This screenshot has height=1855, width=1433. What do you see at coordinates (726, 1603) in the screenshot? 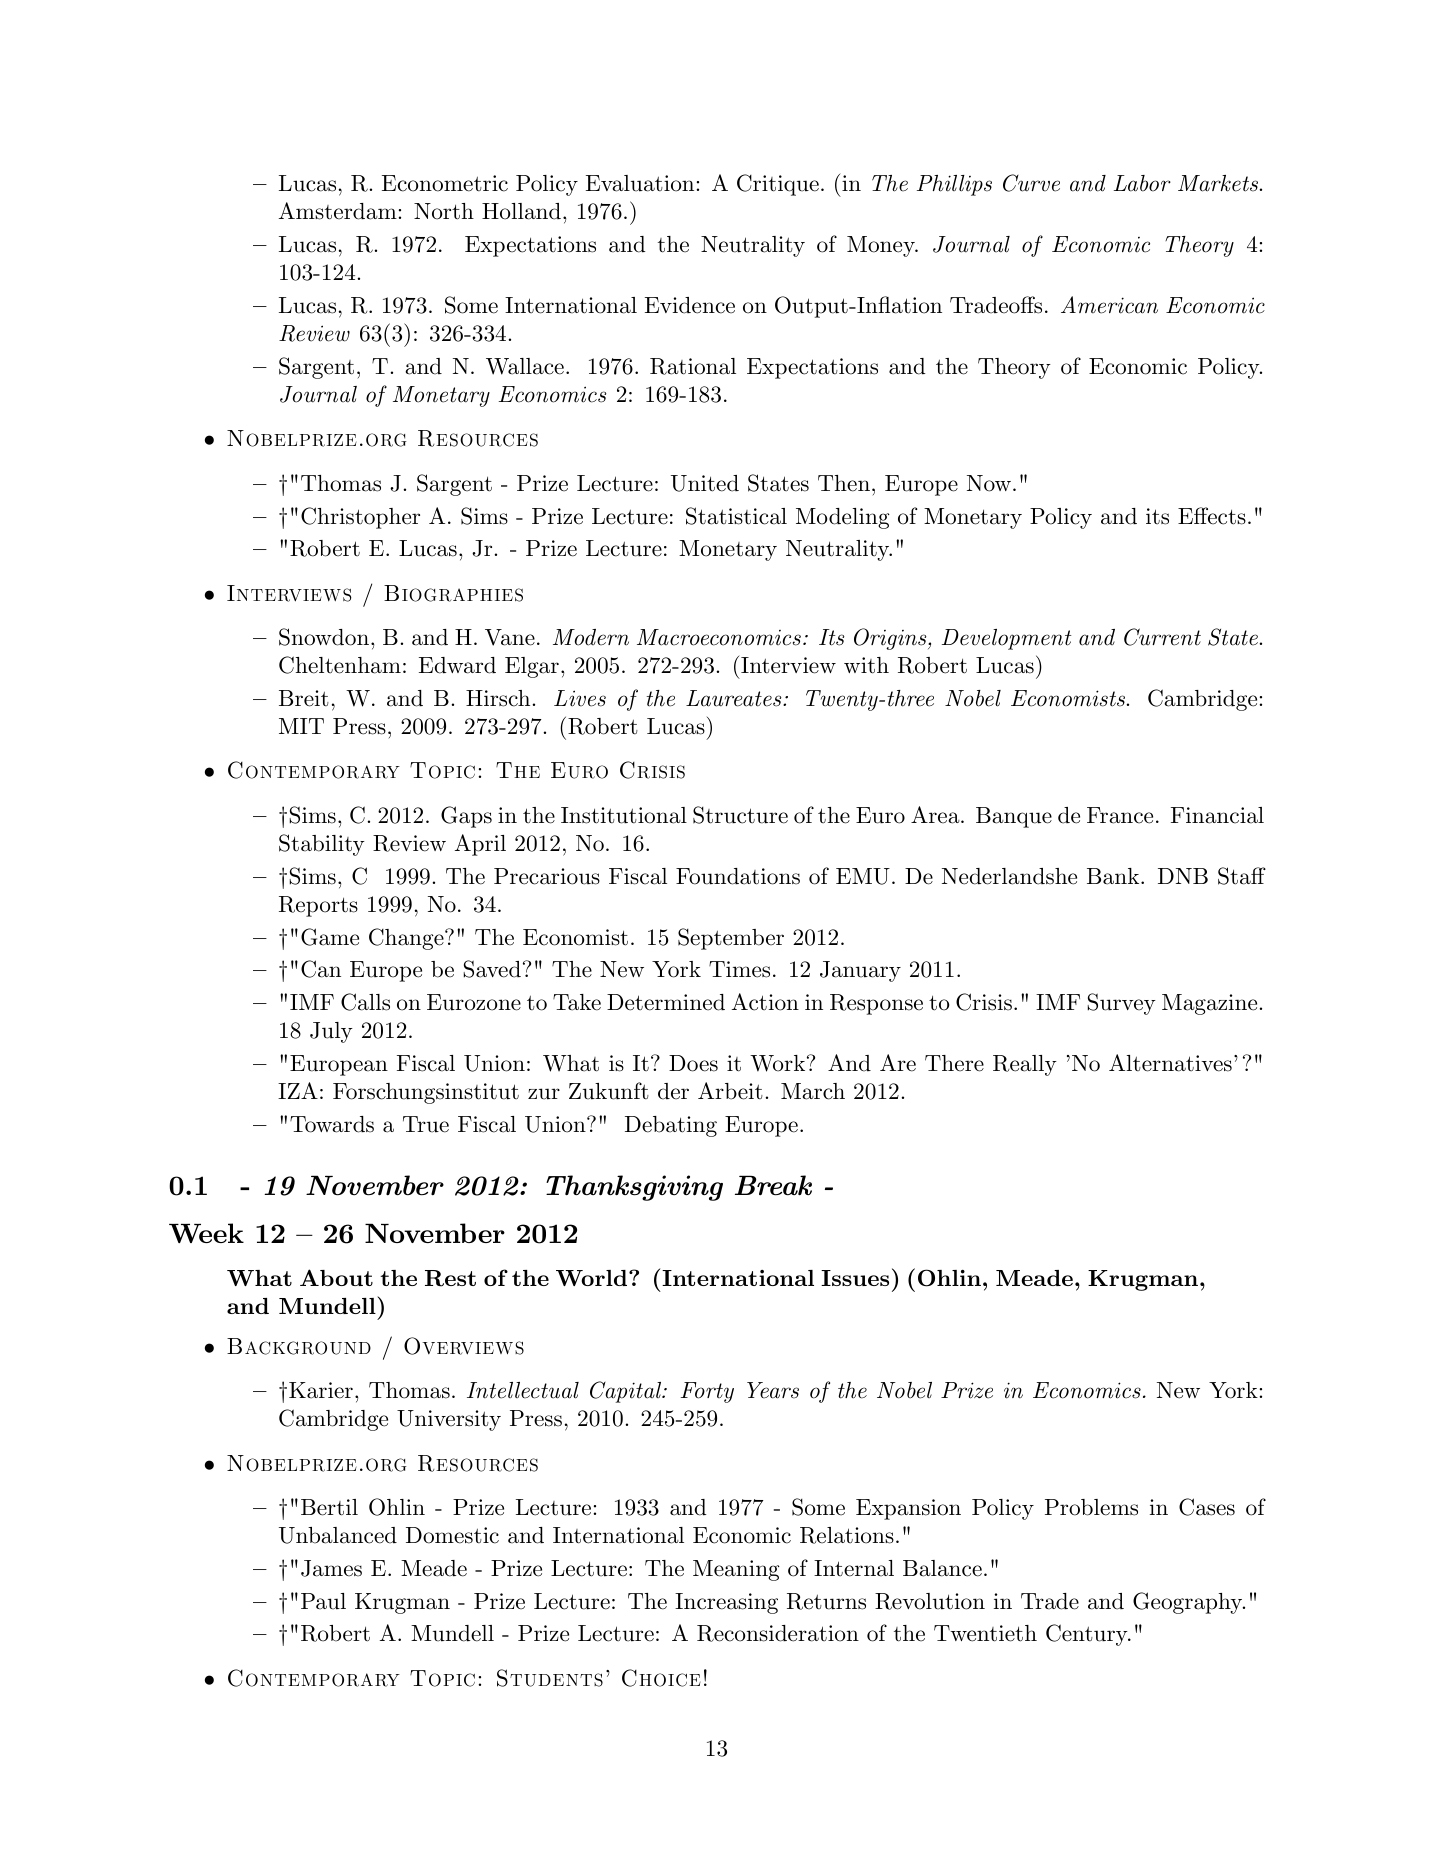
I see `Increasing` at bounding box center [726, 1603].
